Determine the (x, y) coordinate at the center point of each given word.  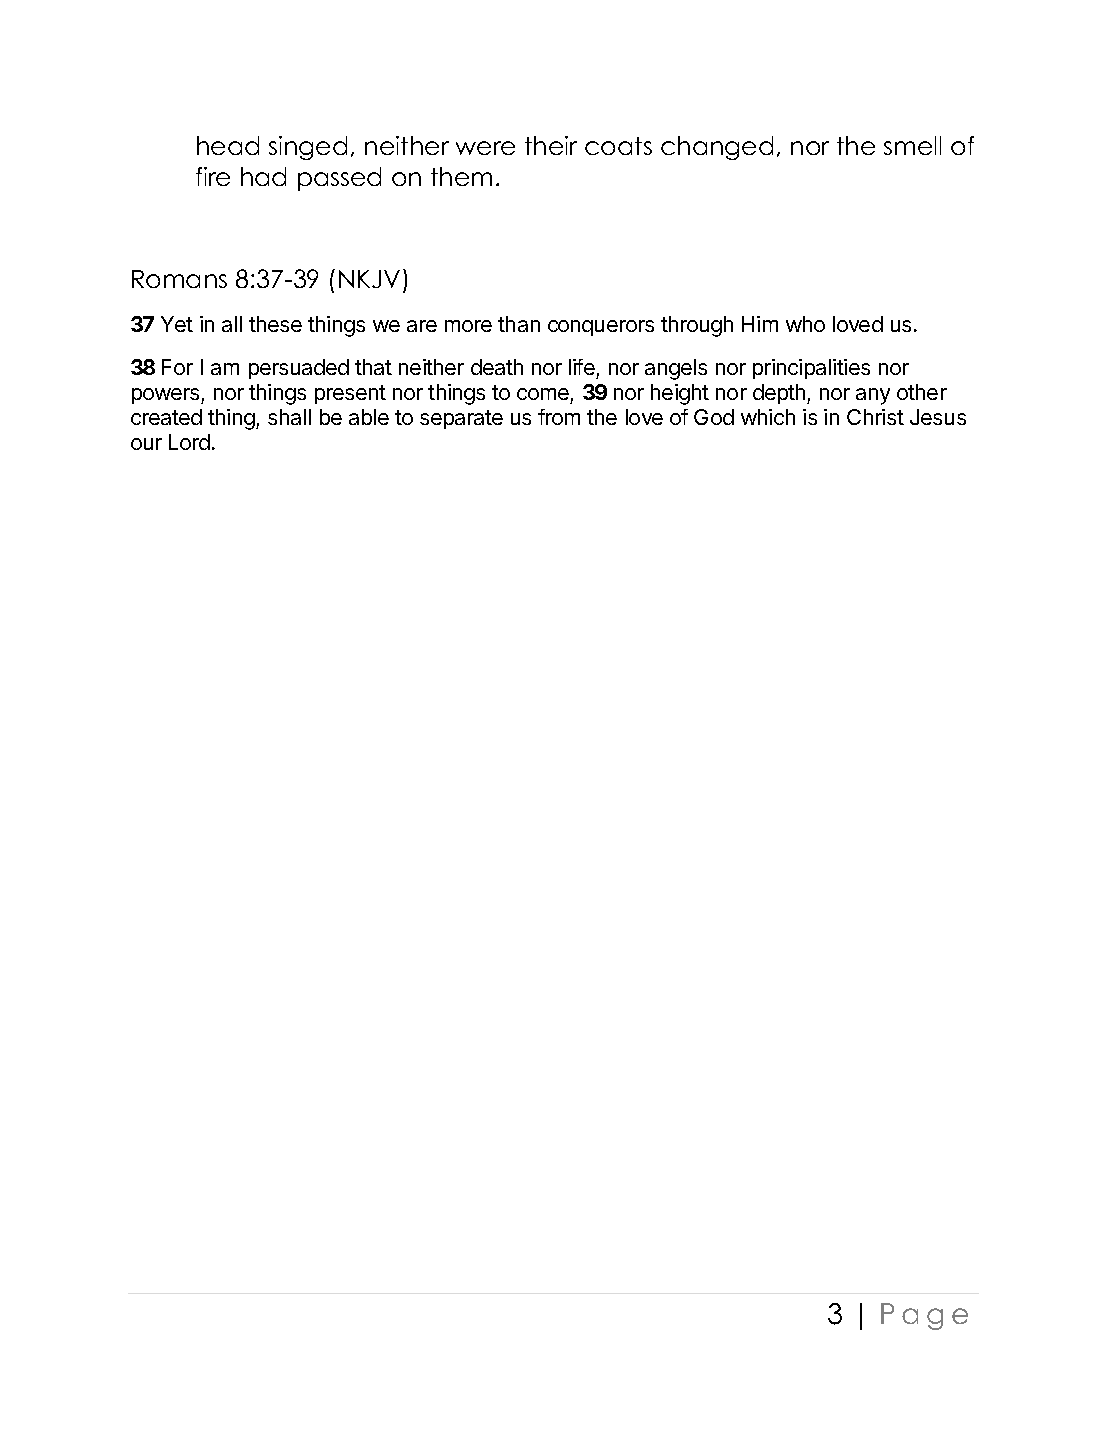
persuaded (299, 369)
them (461, 176)
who (805, 324)
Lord (189, 442)
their (551, 145)
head (228, 145)
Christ (875, 417)
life (582, 367)
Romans (179, 279)
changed (717, 148)
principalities (811, 369)
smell (912, 145)
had (263, 176)
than (519, 324)
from (559, 417)
